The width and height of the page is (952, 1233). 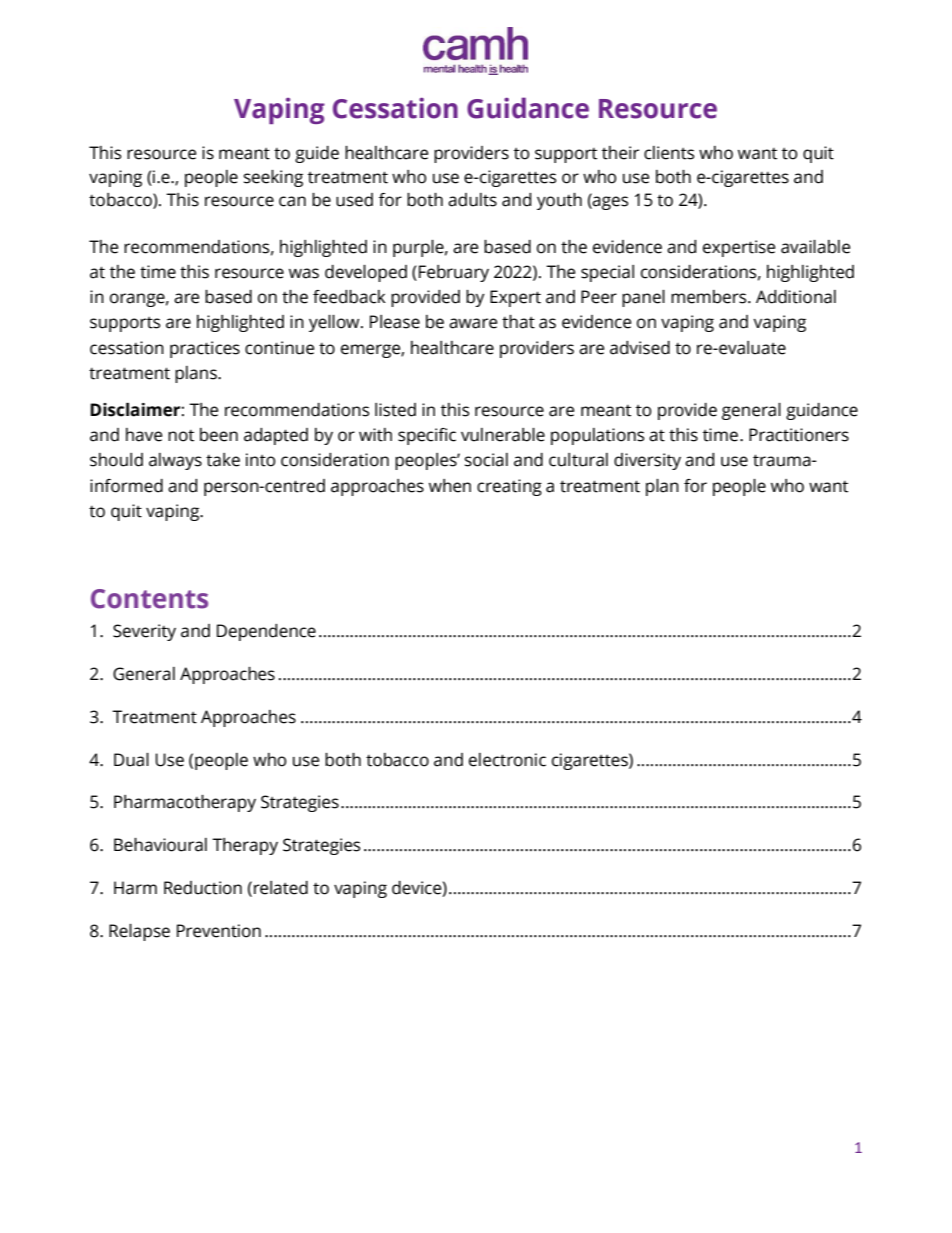 What do you see at coordinates (647, 461) in the page?
I see `diversity` at bounding box center [647, 461].
